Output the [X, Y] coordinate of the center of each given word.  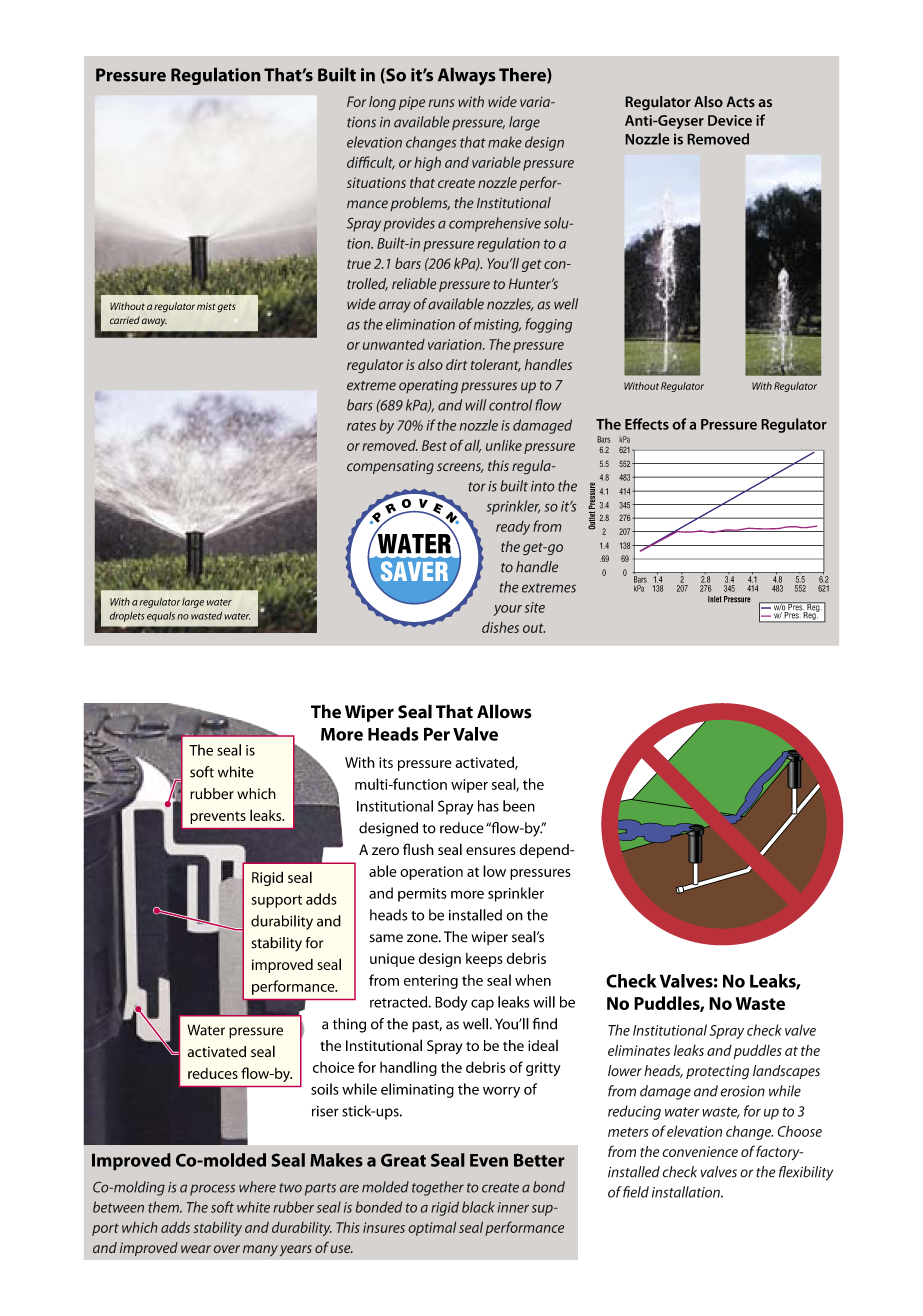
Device [730, 120]
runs [441, 103]
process [212, 1190]
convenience [700, 1151]
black [478, 1207]
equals [161, 617]
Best [434, 445]
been [519, 806]
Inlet [715, 599]
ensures [491, 851]
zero [385, 851]
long [382, 103]
